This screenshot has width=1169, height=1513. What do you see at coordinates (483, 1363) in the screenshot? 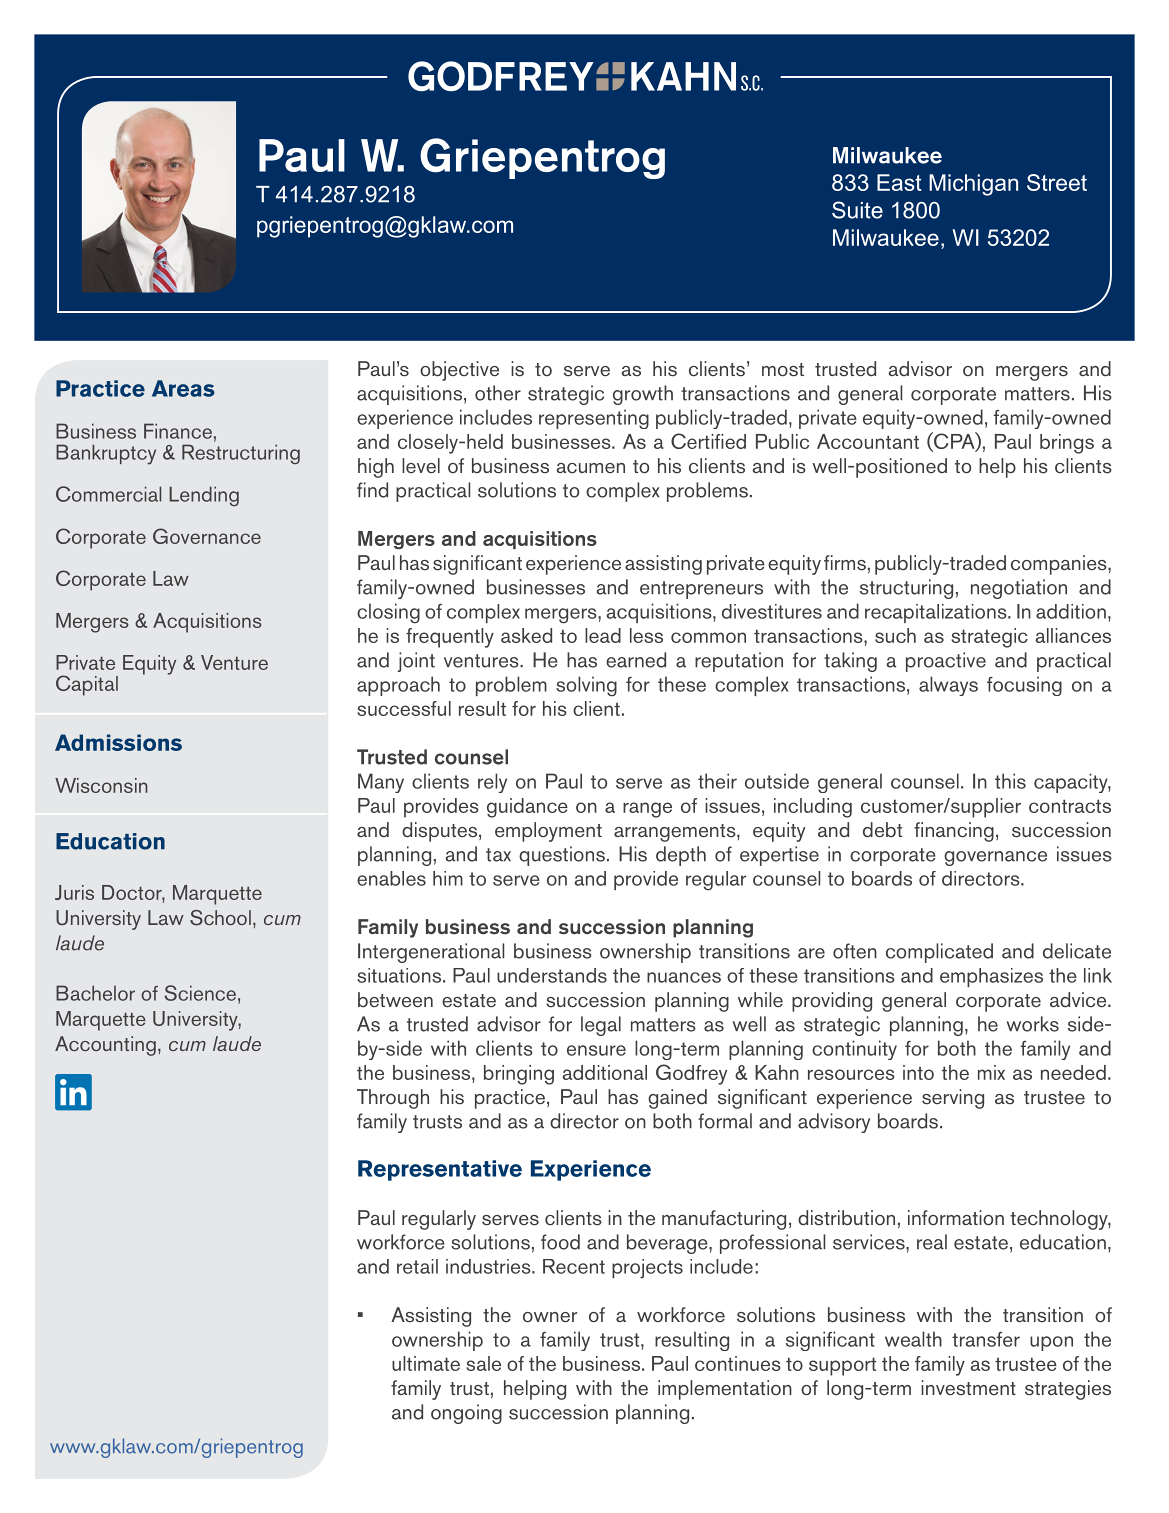
I see `sale` at bounding box center [483, 1363].
